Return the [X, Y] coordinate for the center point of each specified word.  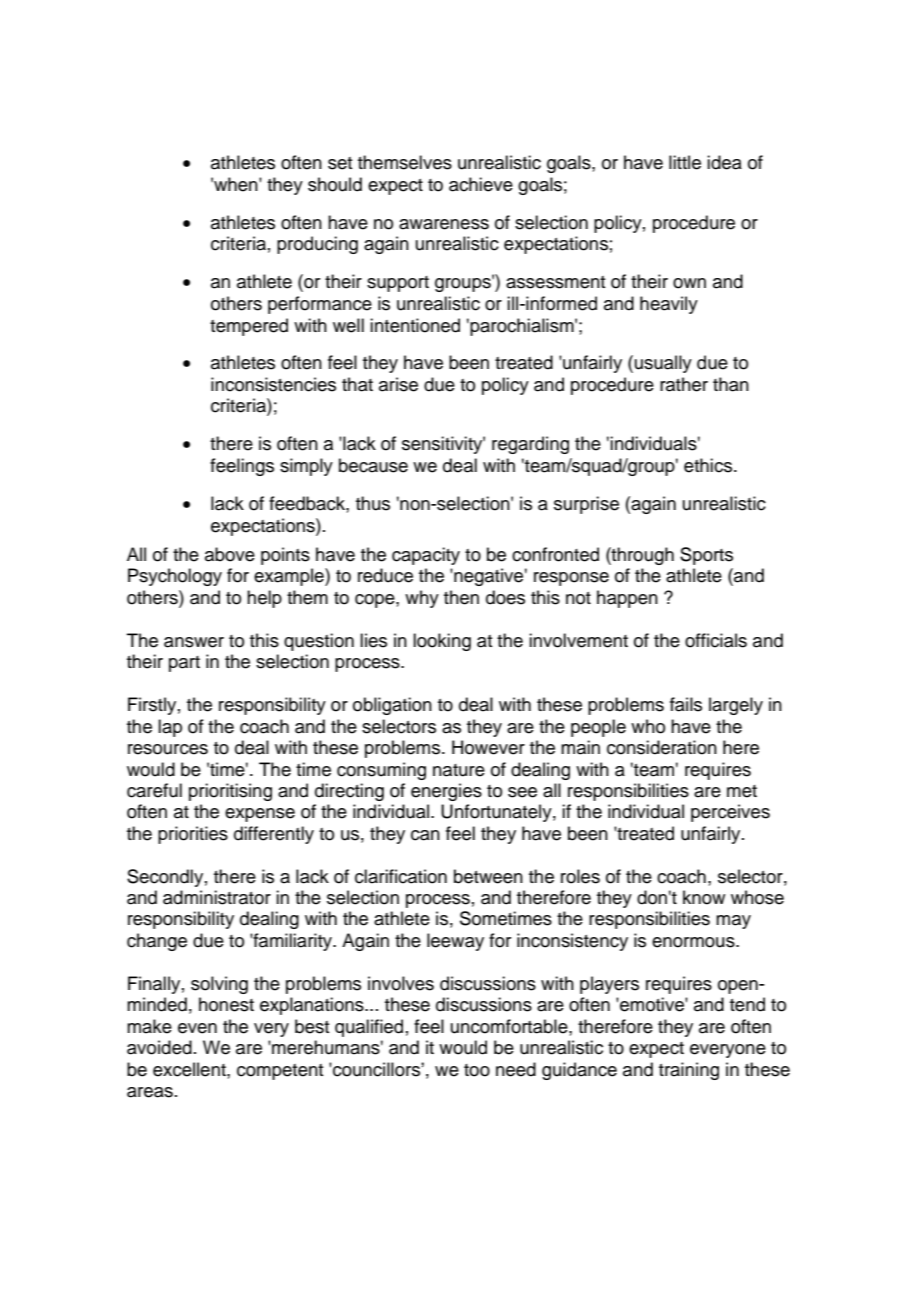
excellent [190, 1069]
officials [716, 640]
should [335, 184]
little [685, 162]
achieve [481, 184]
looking [442, 642]
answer [194, 642]
